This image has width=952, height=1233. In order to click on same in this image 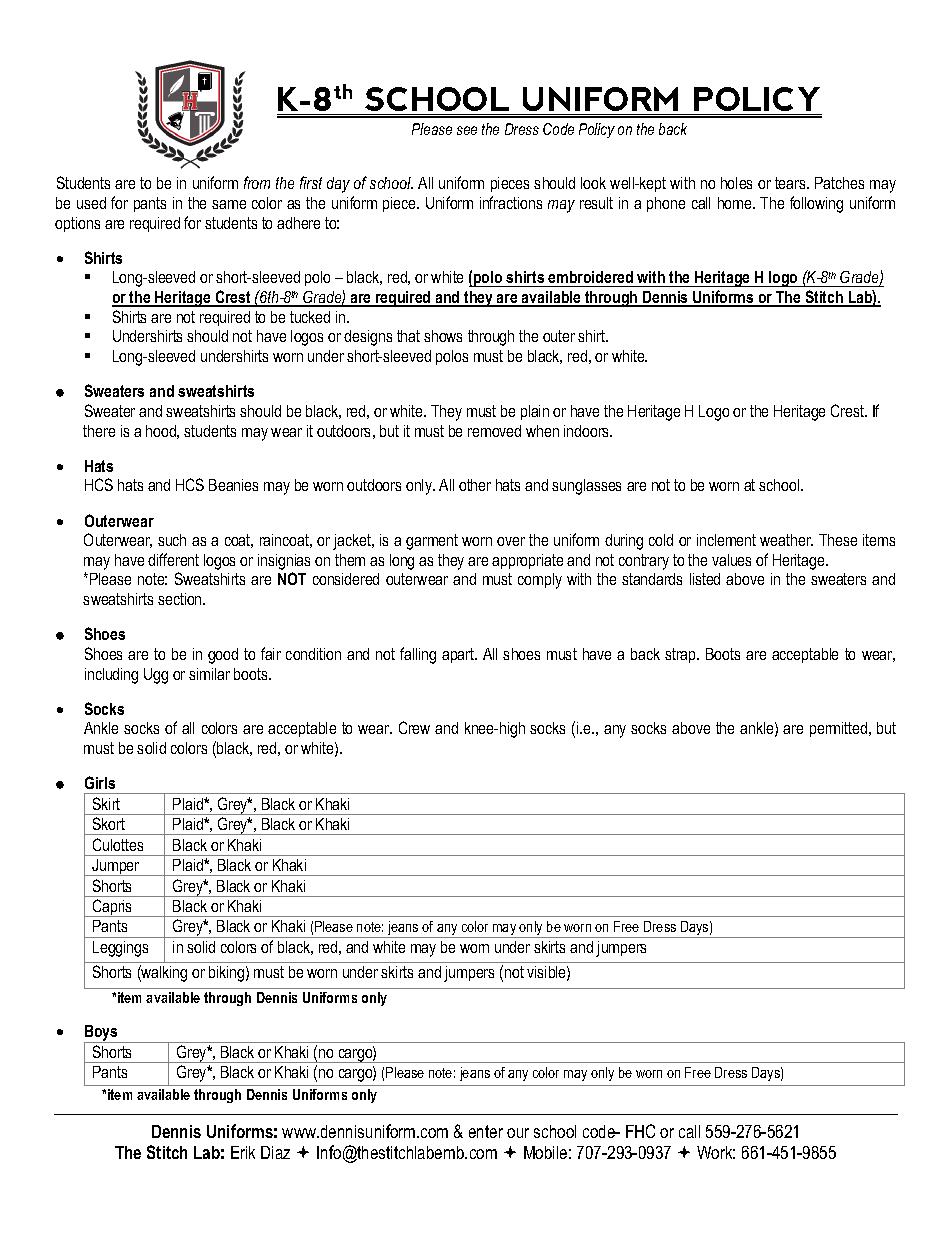, I will do `click(229, 204)`.
